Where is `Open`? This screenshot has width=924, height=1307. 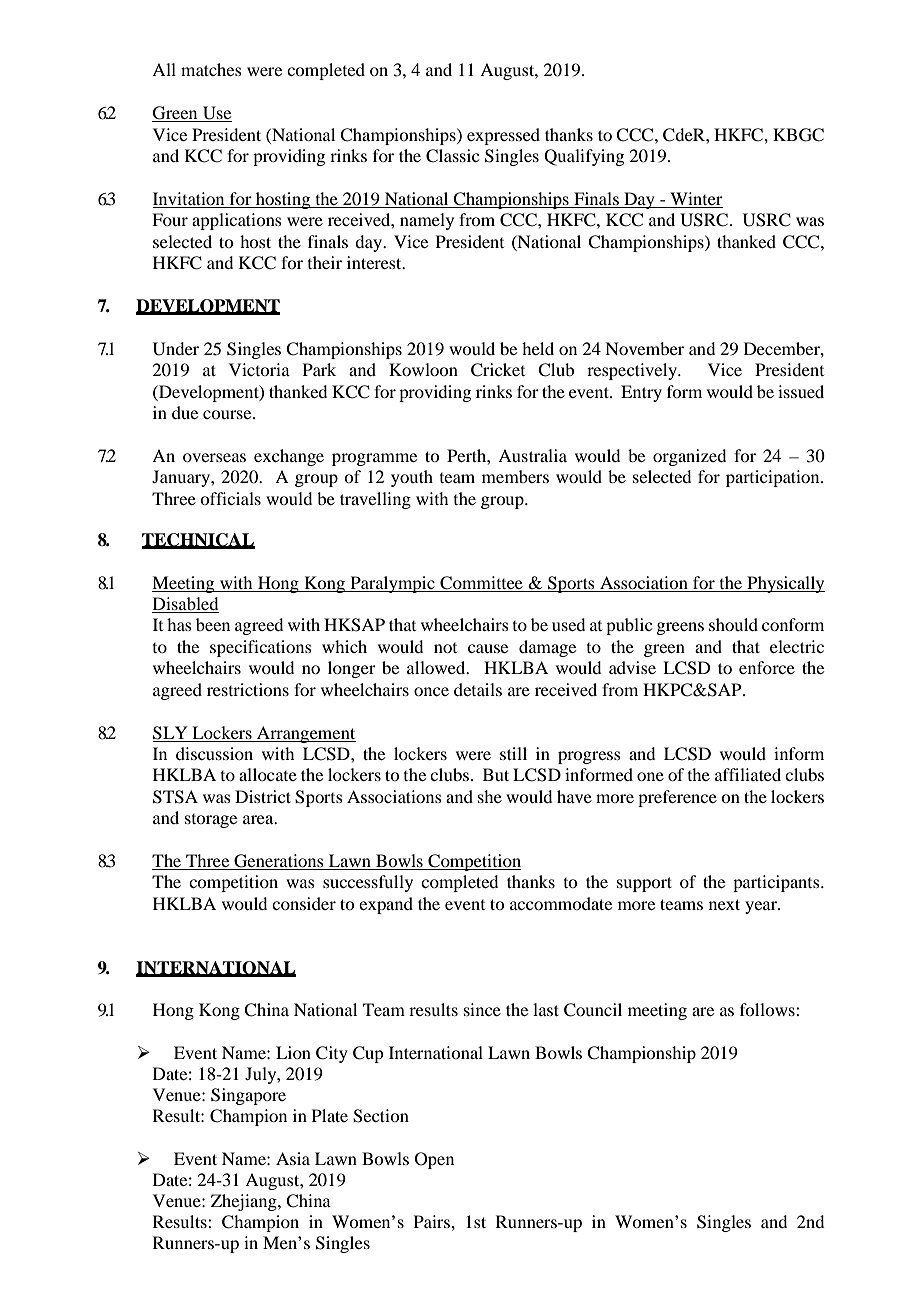
Open is located at coordinates (434, 1160).
